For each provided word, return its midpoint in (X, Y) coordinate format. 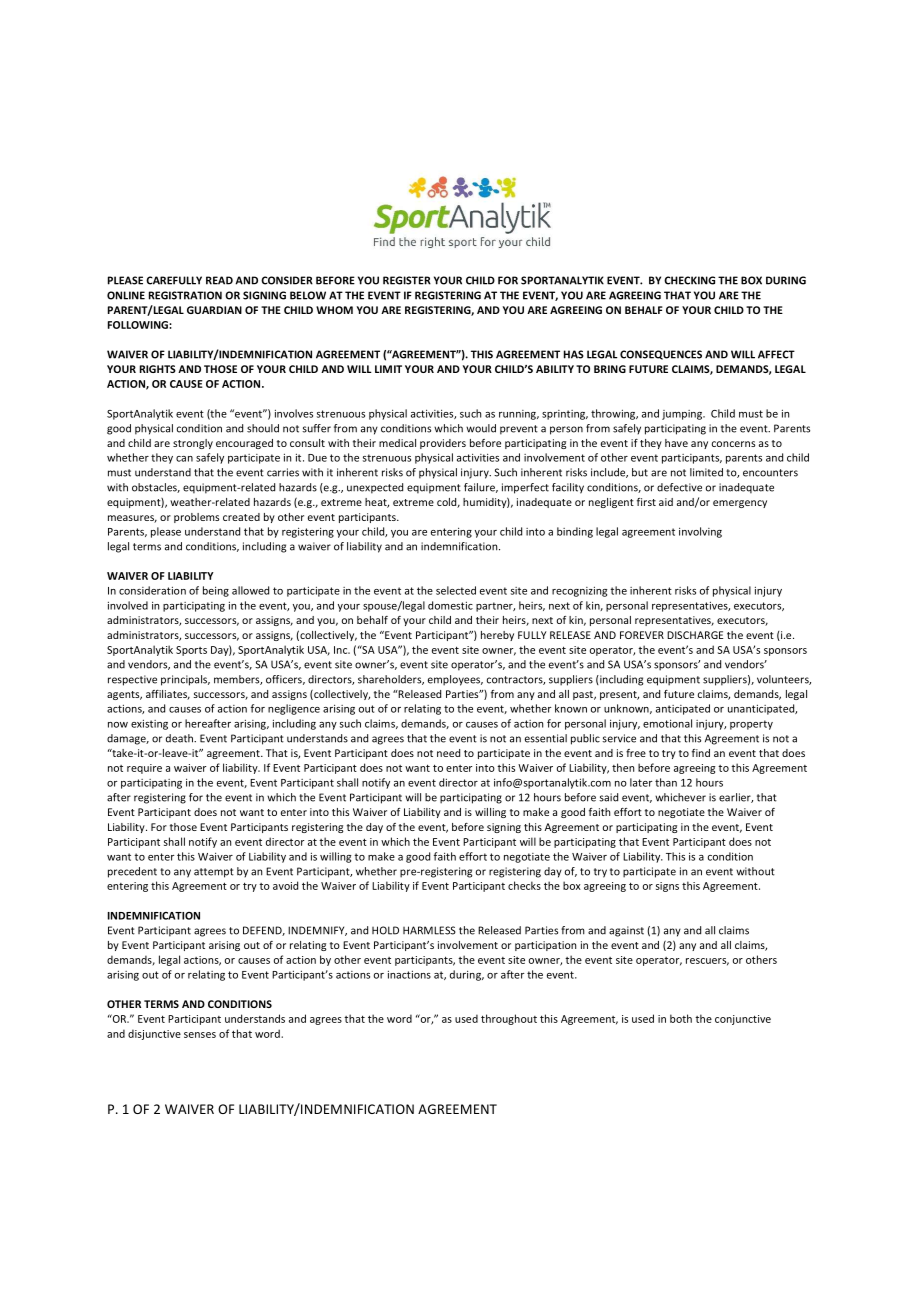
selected (456, 590)
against (626, 931)
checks (524, 885)
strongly (193, 444)
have (676, 443)
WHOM (334, 310)
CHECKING (689, 280)
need (448, 753)
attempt (214, 873)
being (216, 591)
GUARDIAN (214, 310)
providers (443, 444)
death (181, 738)
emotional (667, 723)
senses (200, 1035)
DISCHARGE (695, 635)
